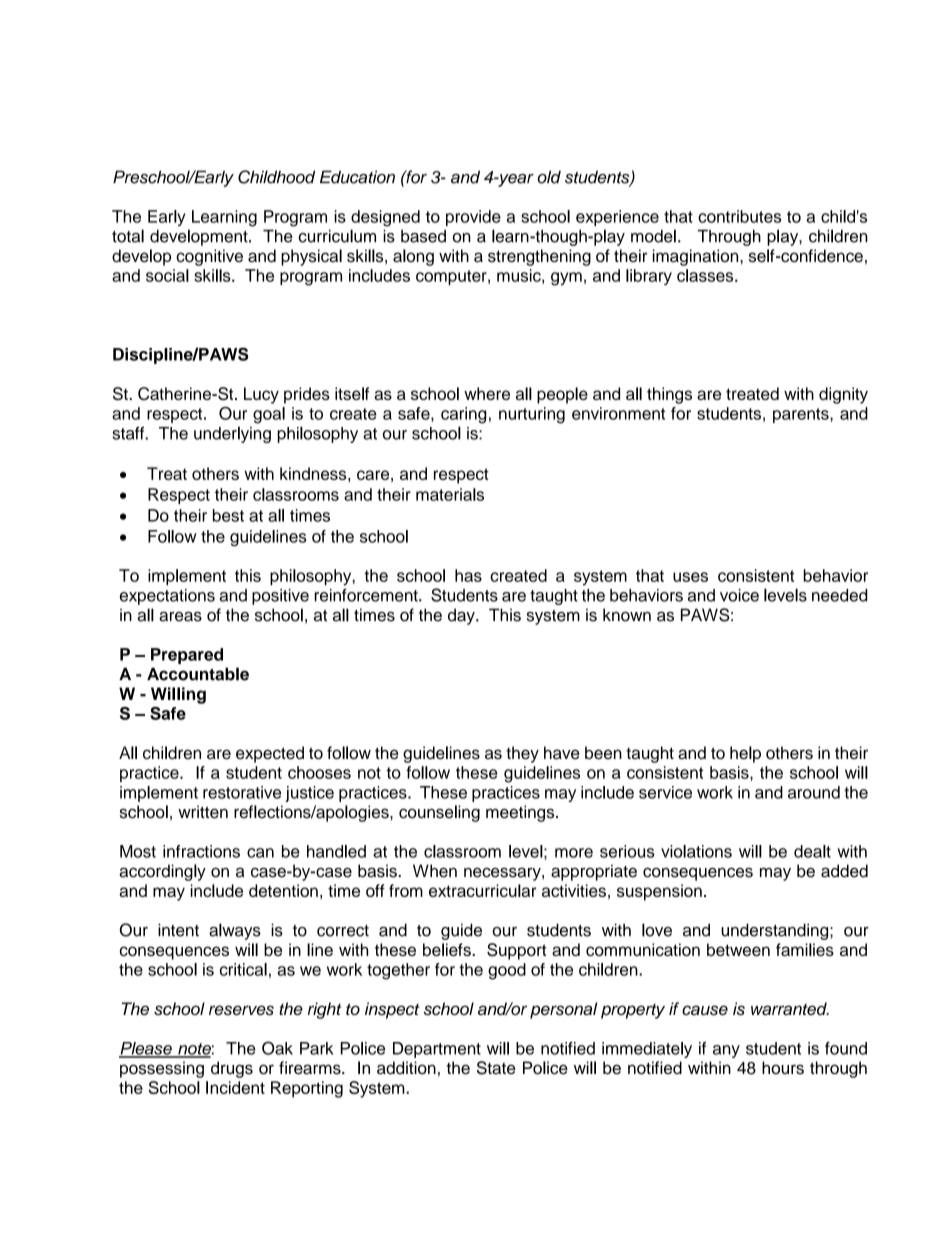 The width and height of the page is (952, 1233). I want to click on areas, so click(180, 617).
